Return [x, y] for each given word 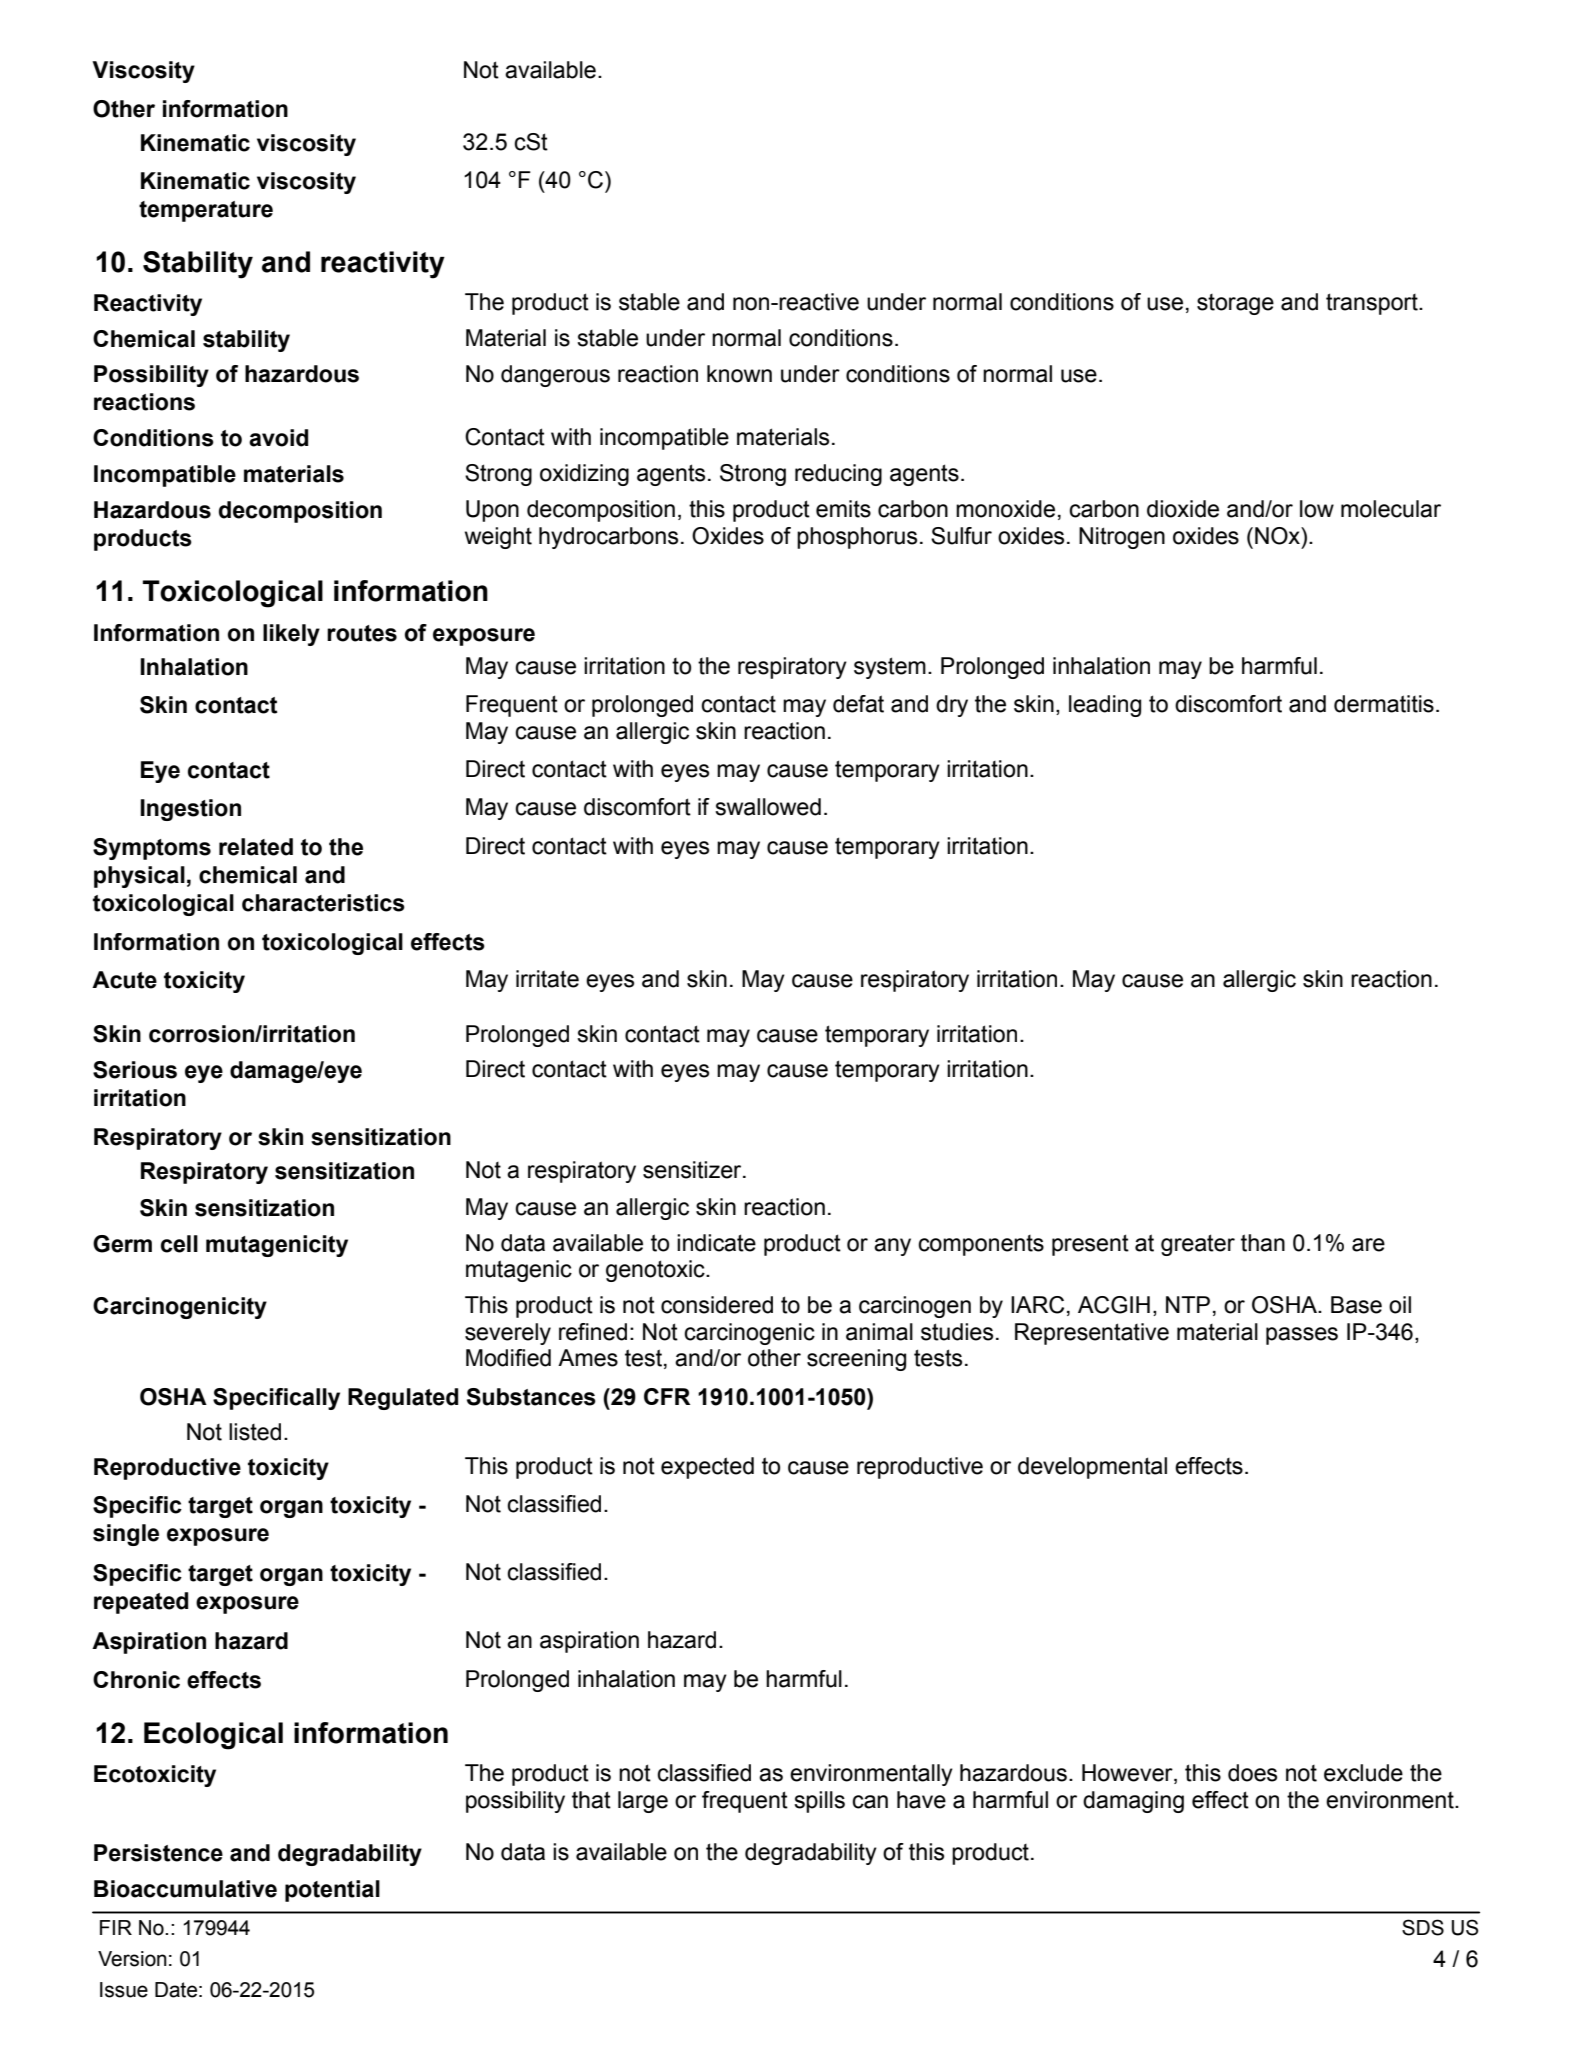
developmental [1092, 1468]
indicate [716, 1243]
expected [707, 1468]
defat [858, 704]
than [1263, 1243]
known [739, 374]
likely [291, 635]
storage [1235, 304]
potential [332, 1891]
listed [255, 1432]
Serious [135, 1070]
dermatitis [1384, 704]
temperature [206, 211]
